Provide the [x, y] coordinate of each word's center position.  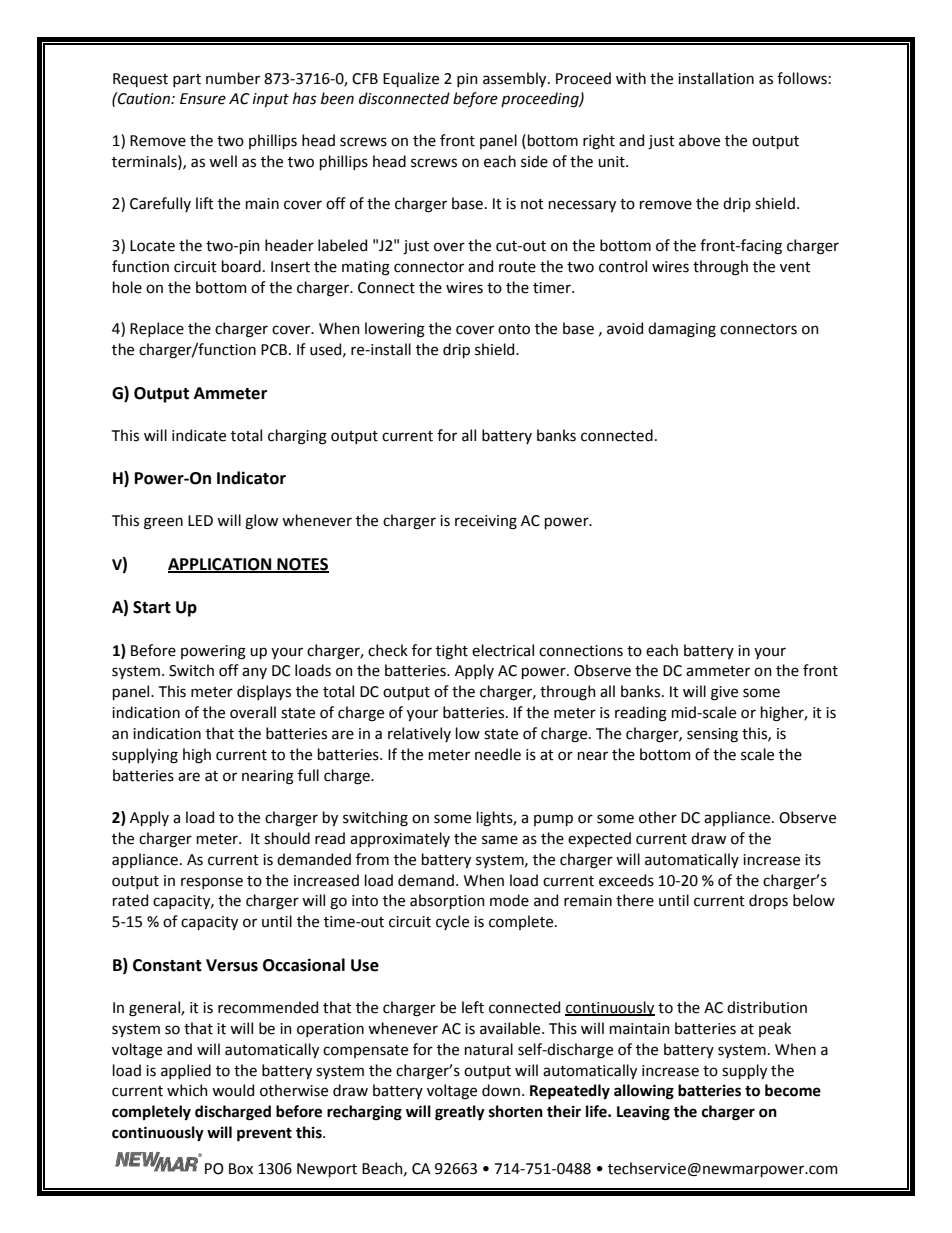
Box [241, 1169]
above [699, 140]
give [724, 693]
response [212, 883]
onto [514, 329]
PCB [274, 350]
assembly [516, 79]
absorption [447, 901]
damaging [682, 330]
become [793, 1090]
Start [152, 607]
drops [768, 901]
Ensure [203, 99]
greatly [460, 1113]
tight [452, 652]
